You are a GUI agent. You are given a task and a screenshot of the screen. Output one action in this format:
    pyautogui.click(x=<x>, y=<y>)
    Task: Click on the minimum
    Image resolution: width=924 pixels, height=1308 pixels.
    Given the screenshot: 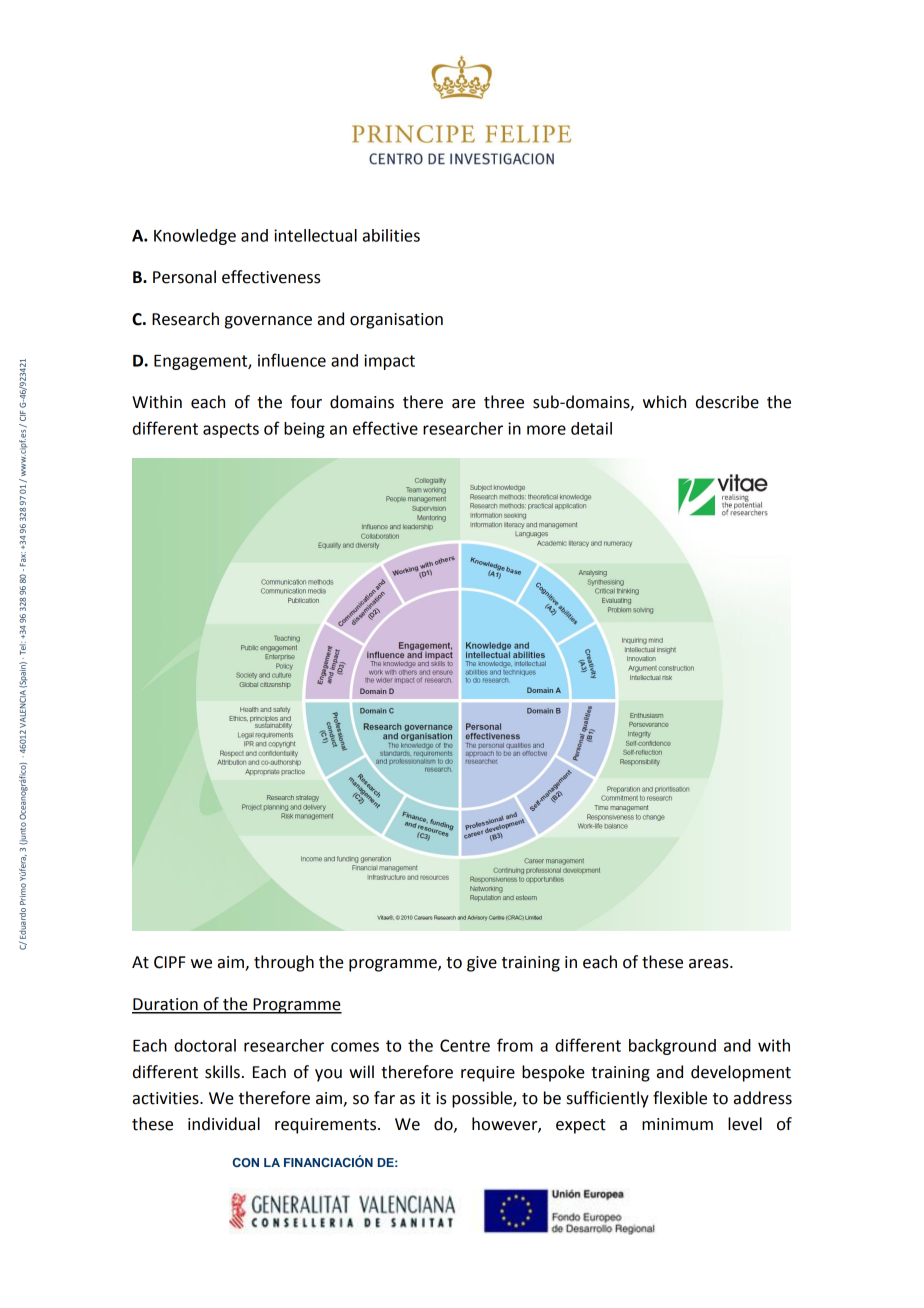 What is the action you would take?
    pyautogui.click(x=677, y=1124)
